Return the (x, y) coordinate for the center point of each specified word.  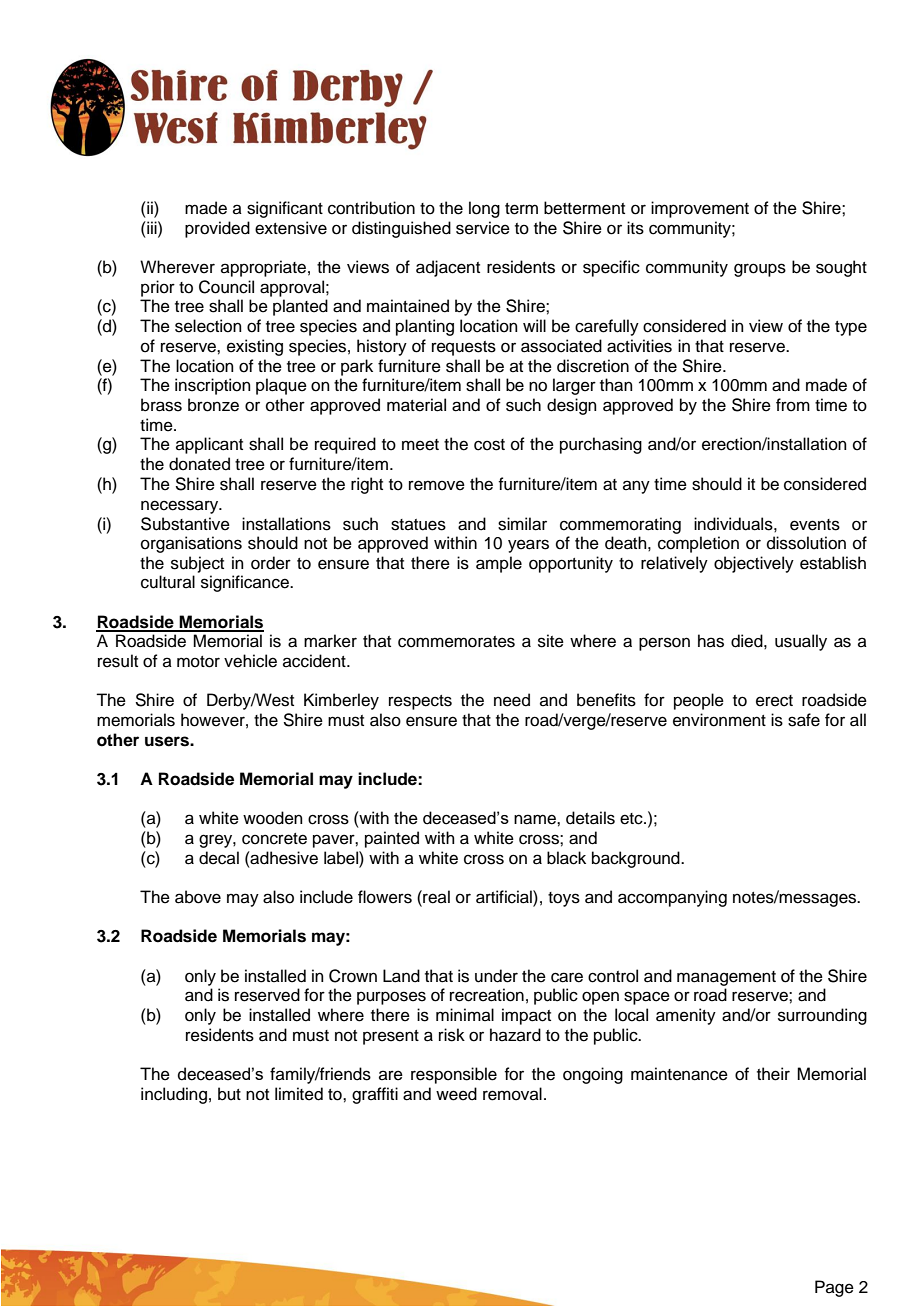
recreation (487, 995)
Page (834, 1288)
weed (456, 1094)
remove (437, 485)
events (815, 525)
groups (760, 270)
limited (299, 1094)
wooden (273, 818)
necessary (181, 507)
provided (217, 229)
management (726, 978)
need (512, 700)
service (483, 228)
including (174, 1095)
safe (804, 720)
